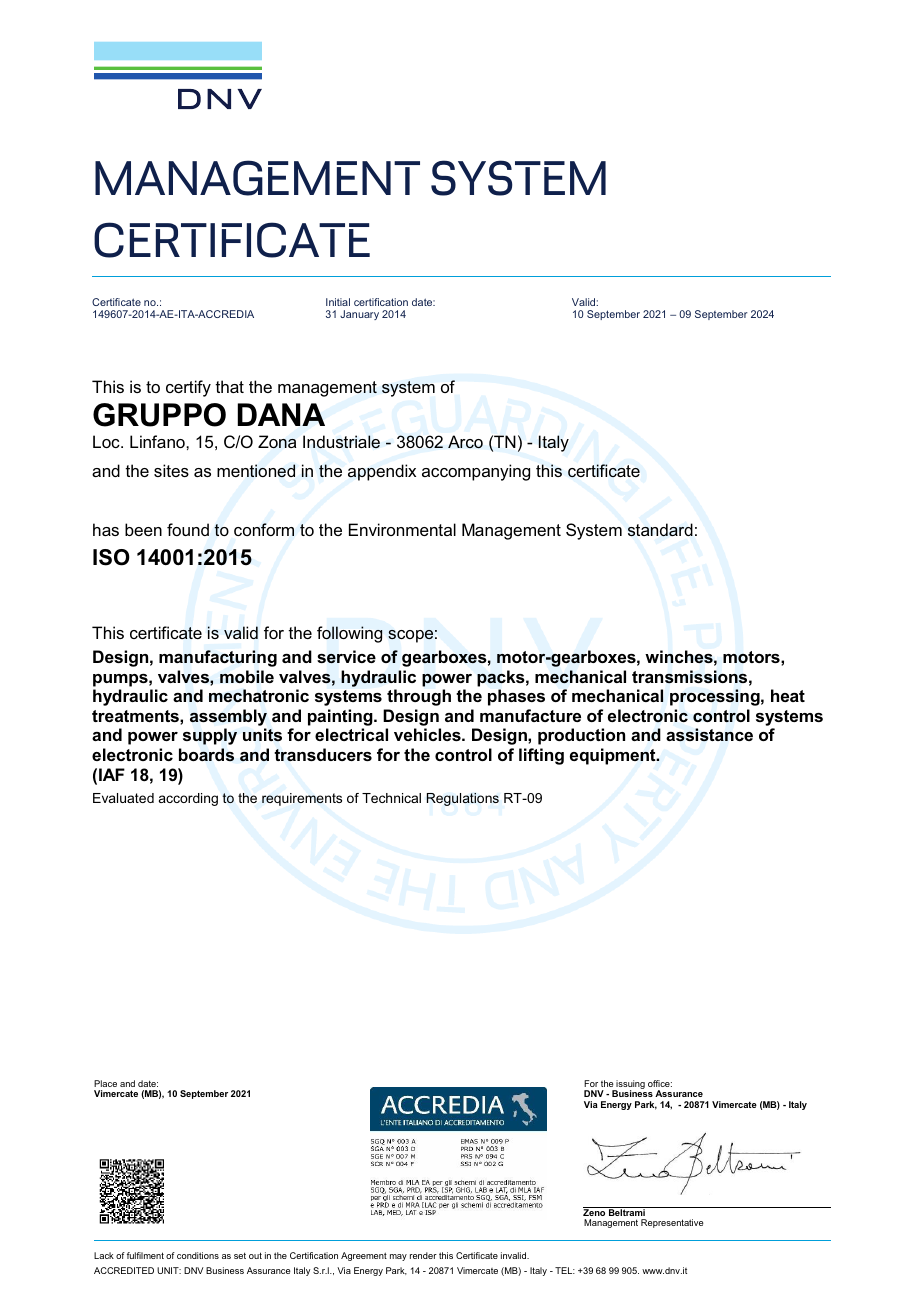  What do you see at coordinates (359, 315) in the document?
I see `January` at bounding box center [359, 315].
